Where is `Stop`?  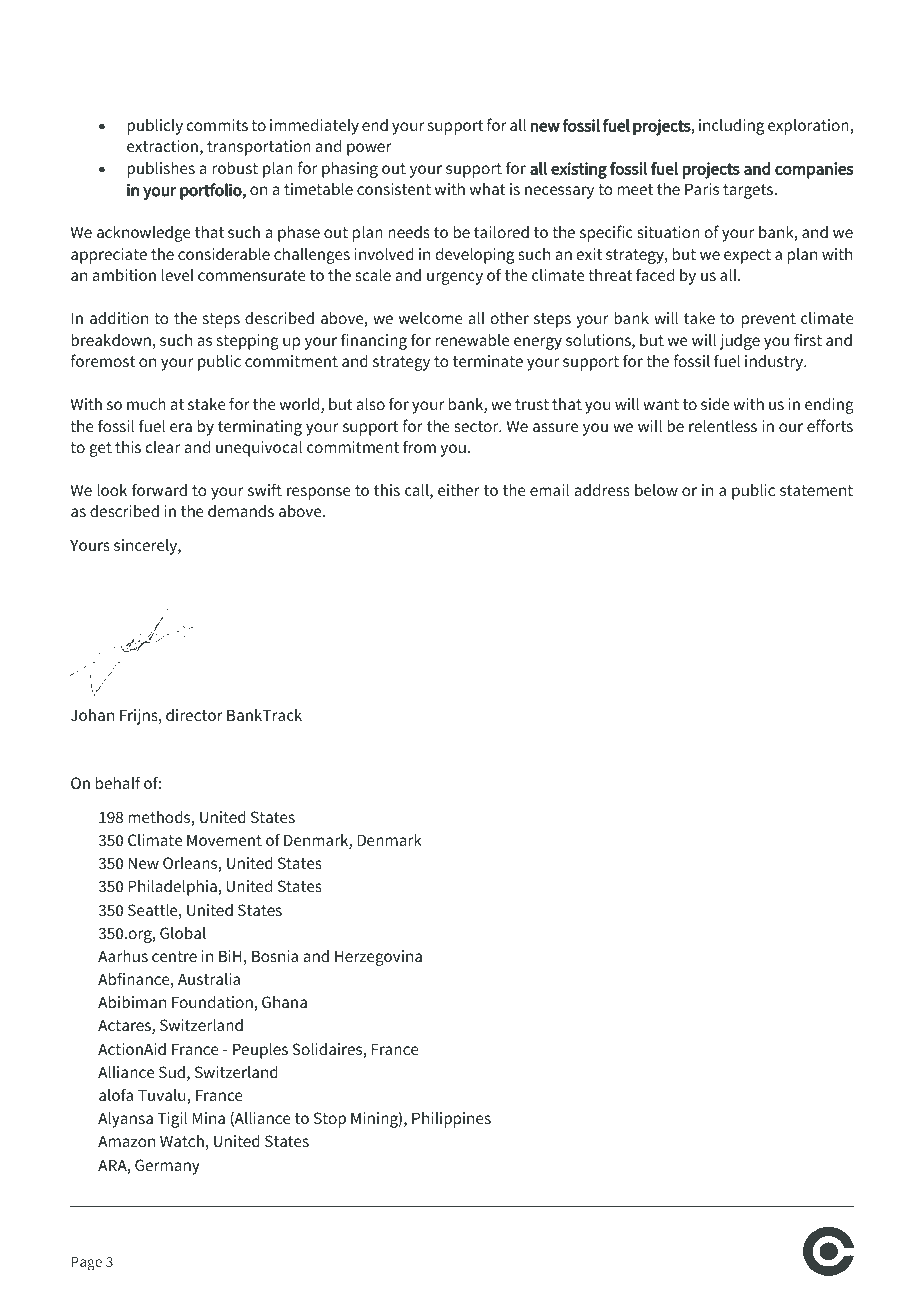 Stop is located at coordinates (330, 1120).
